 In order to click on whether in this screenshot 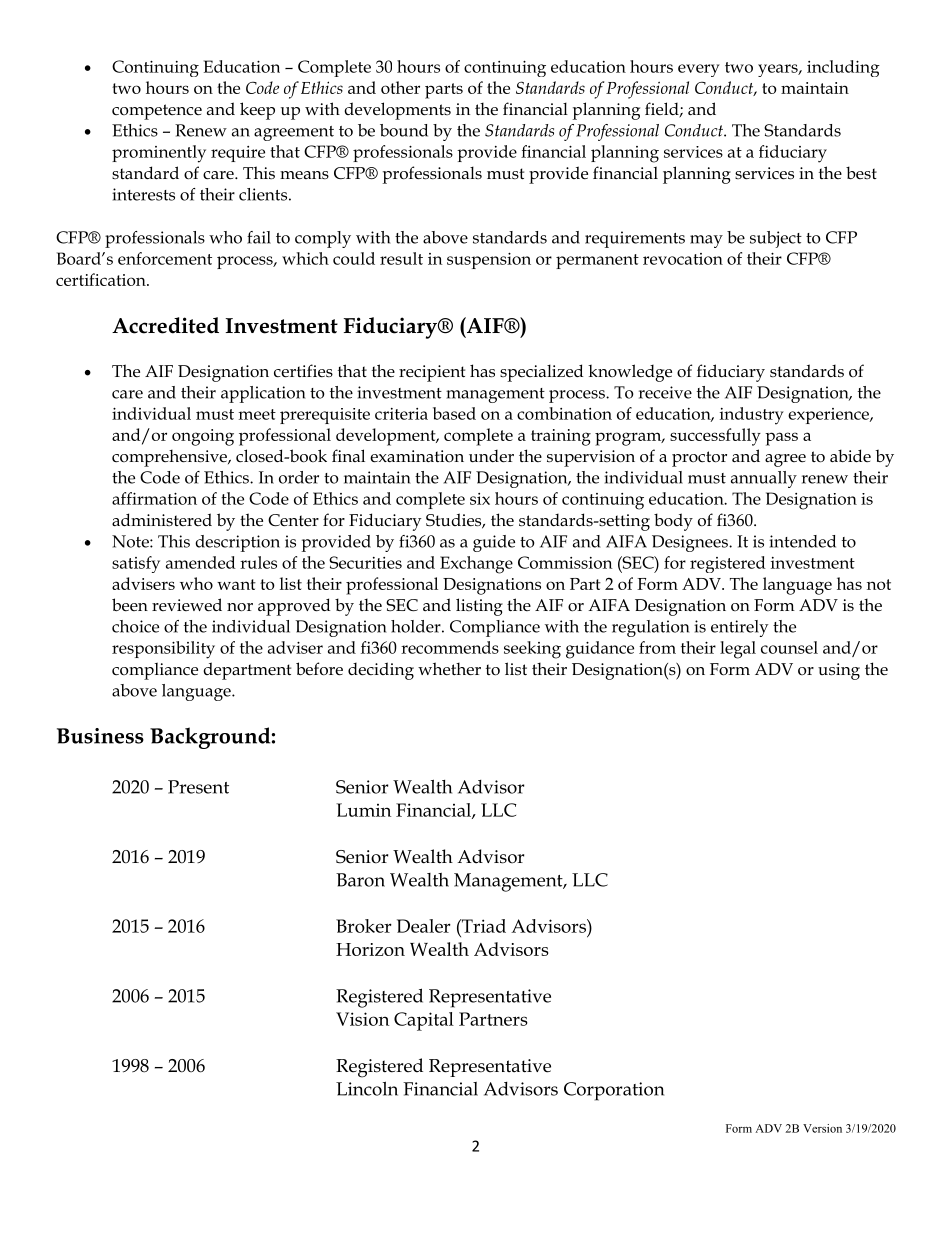, I will do `click(449, 669)`.
